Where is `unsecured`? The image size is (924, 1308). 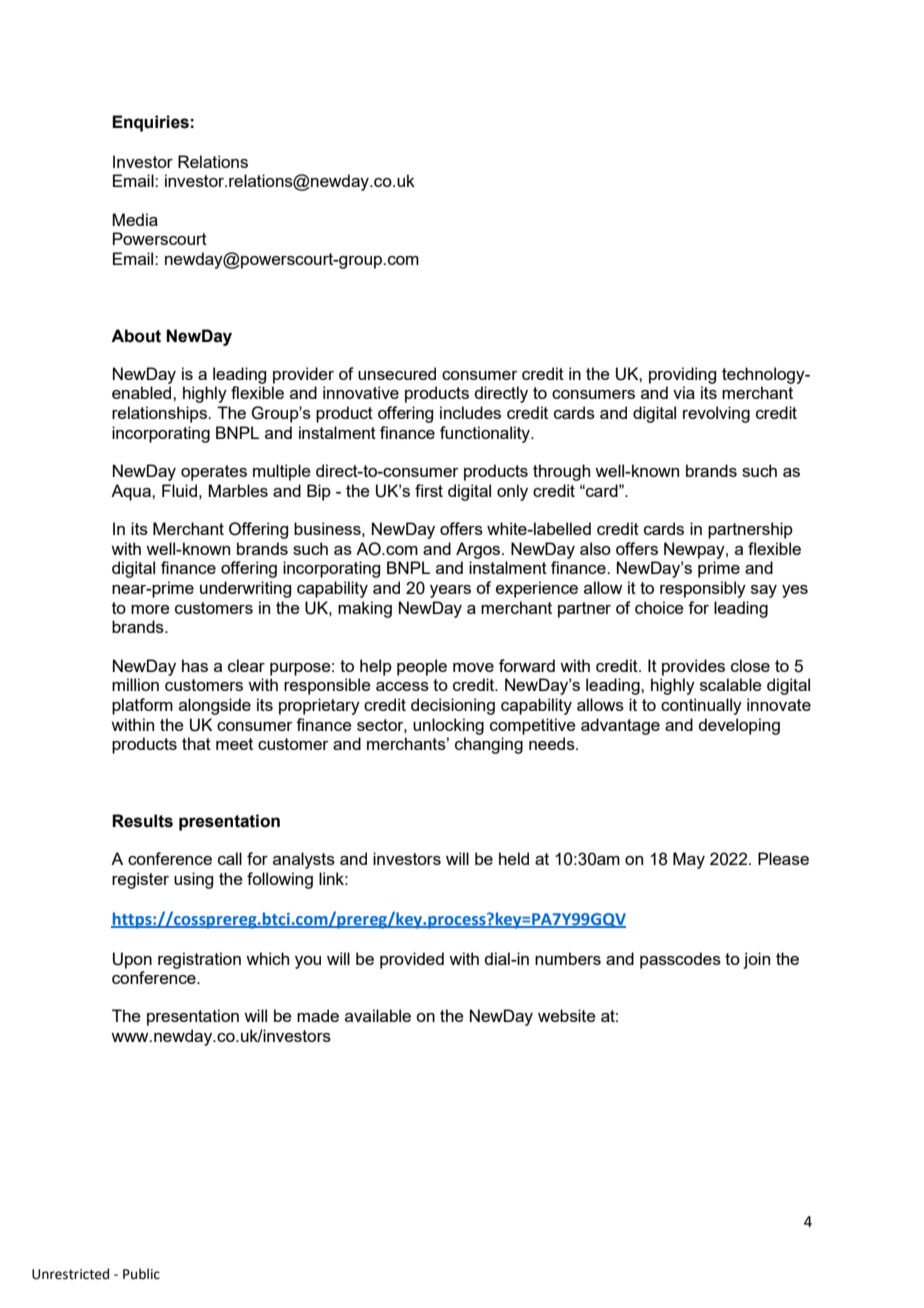
unsecured is located at coordinates (397, 373).
